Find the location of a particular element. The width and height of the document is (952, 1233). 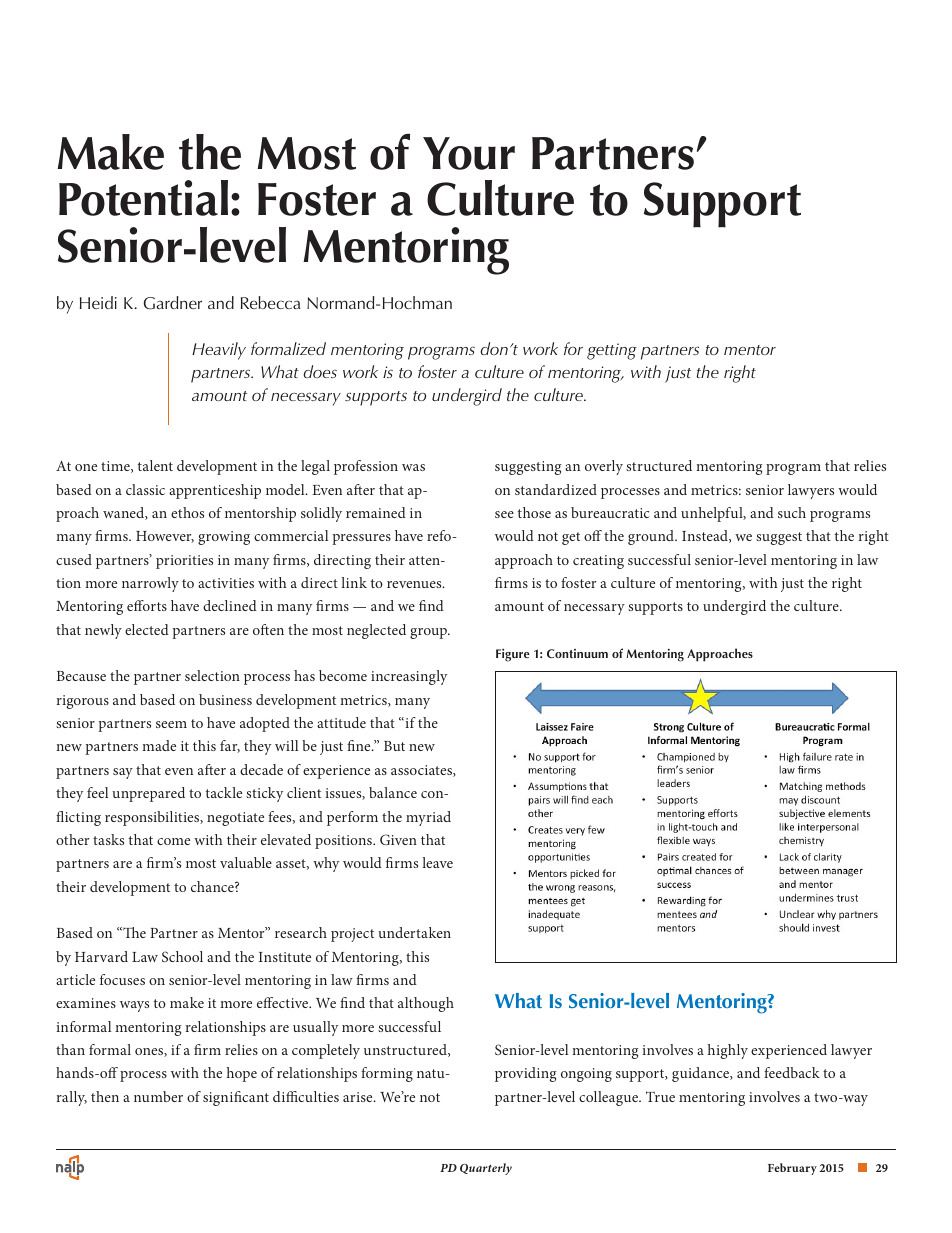

number is located at coordinates (158, 1096).
